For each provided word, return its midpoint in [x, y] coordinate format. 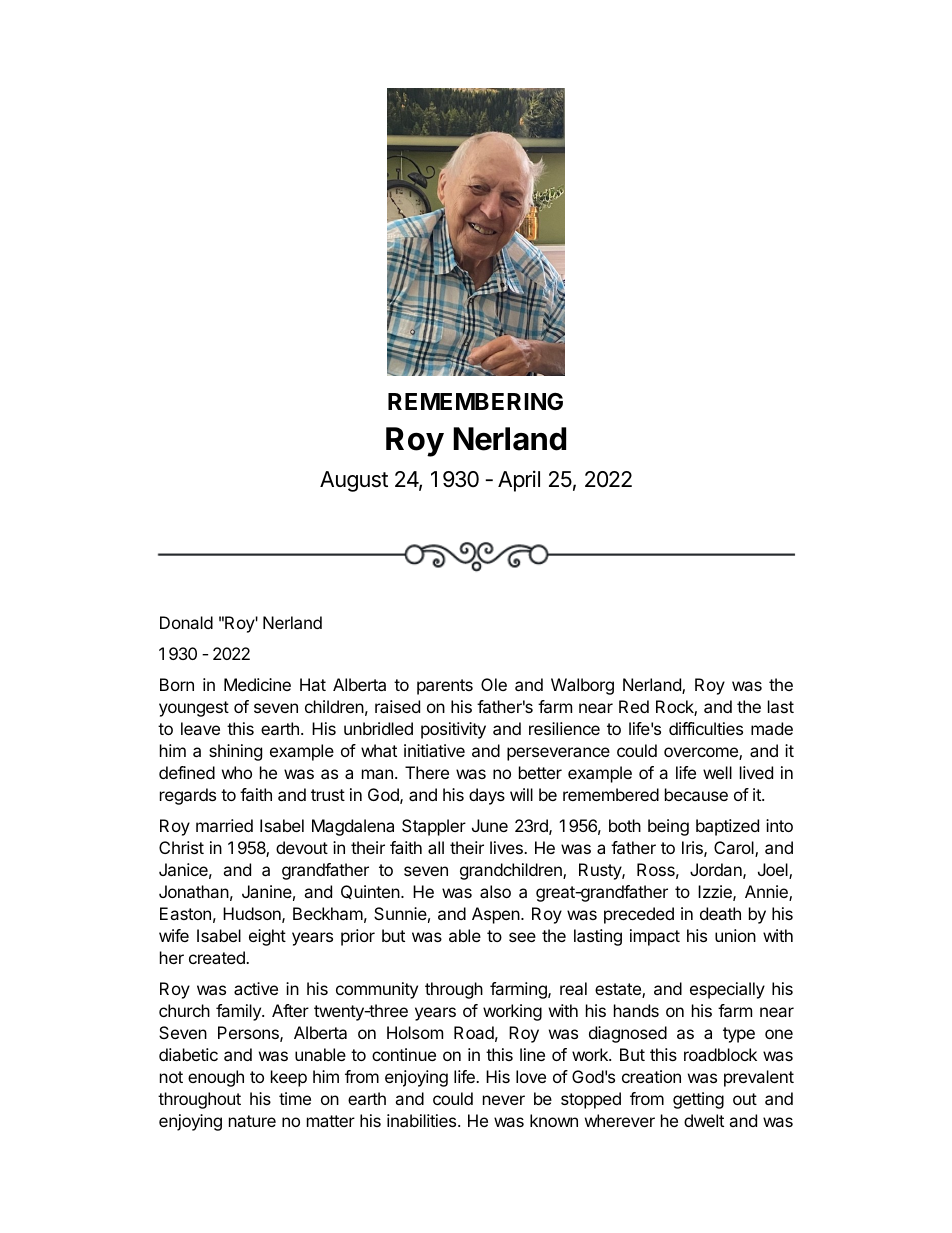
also [495, 891]
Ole [494, 684]
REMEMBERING [475, 401]
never [504, 1100]
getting [698, 1100]
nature [252, 1121]
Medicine [257, 684]
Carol [735, 849]
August [354, 481]
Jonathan [194, 891]
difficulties [706, 728]
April [519, 481]
